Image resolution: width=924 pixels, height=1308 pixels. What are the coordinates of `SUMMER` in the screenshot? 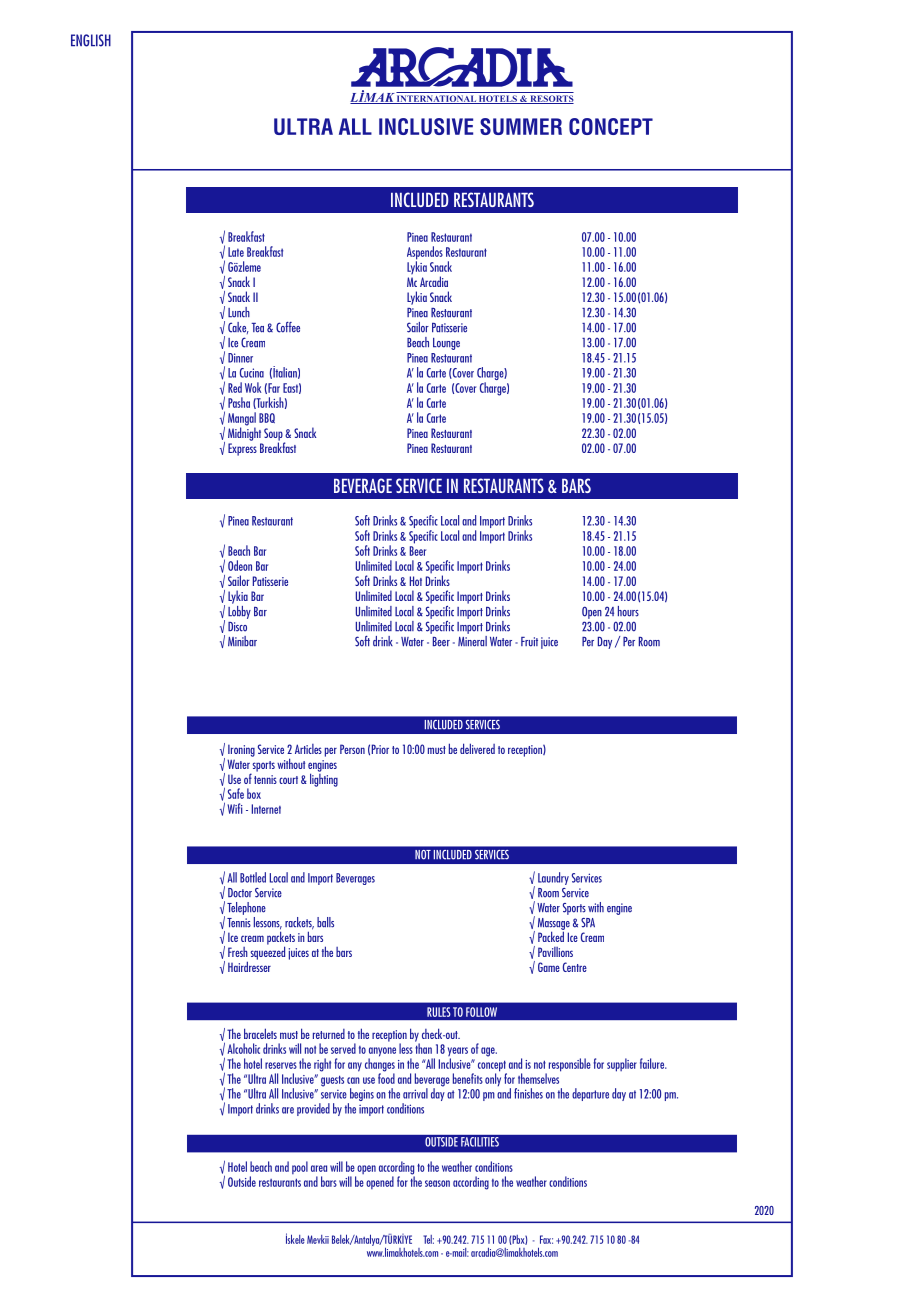 It's located at (521, 126).
